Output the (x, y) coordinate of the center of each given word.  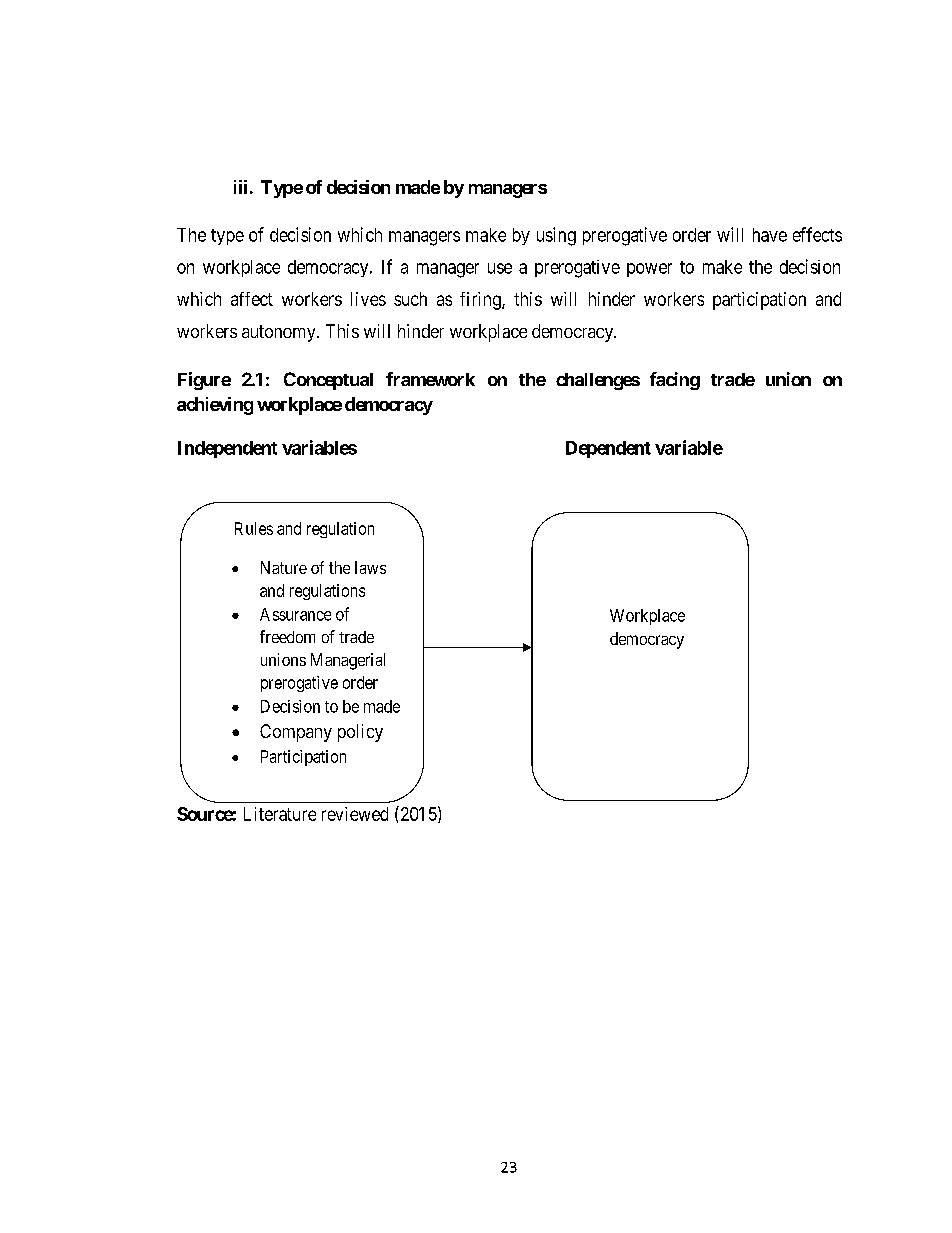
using (556, 236)
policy (360, 733)
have (770, 235)
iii (240, 187)
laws (370, 567)
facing (675, 381)
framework (430, 379)
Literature (280, 814)
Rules (254, 528)
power (649, 270)
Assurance (295, 614)
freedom (287, 636)
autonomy (280, 333)
